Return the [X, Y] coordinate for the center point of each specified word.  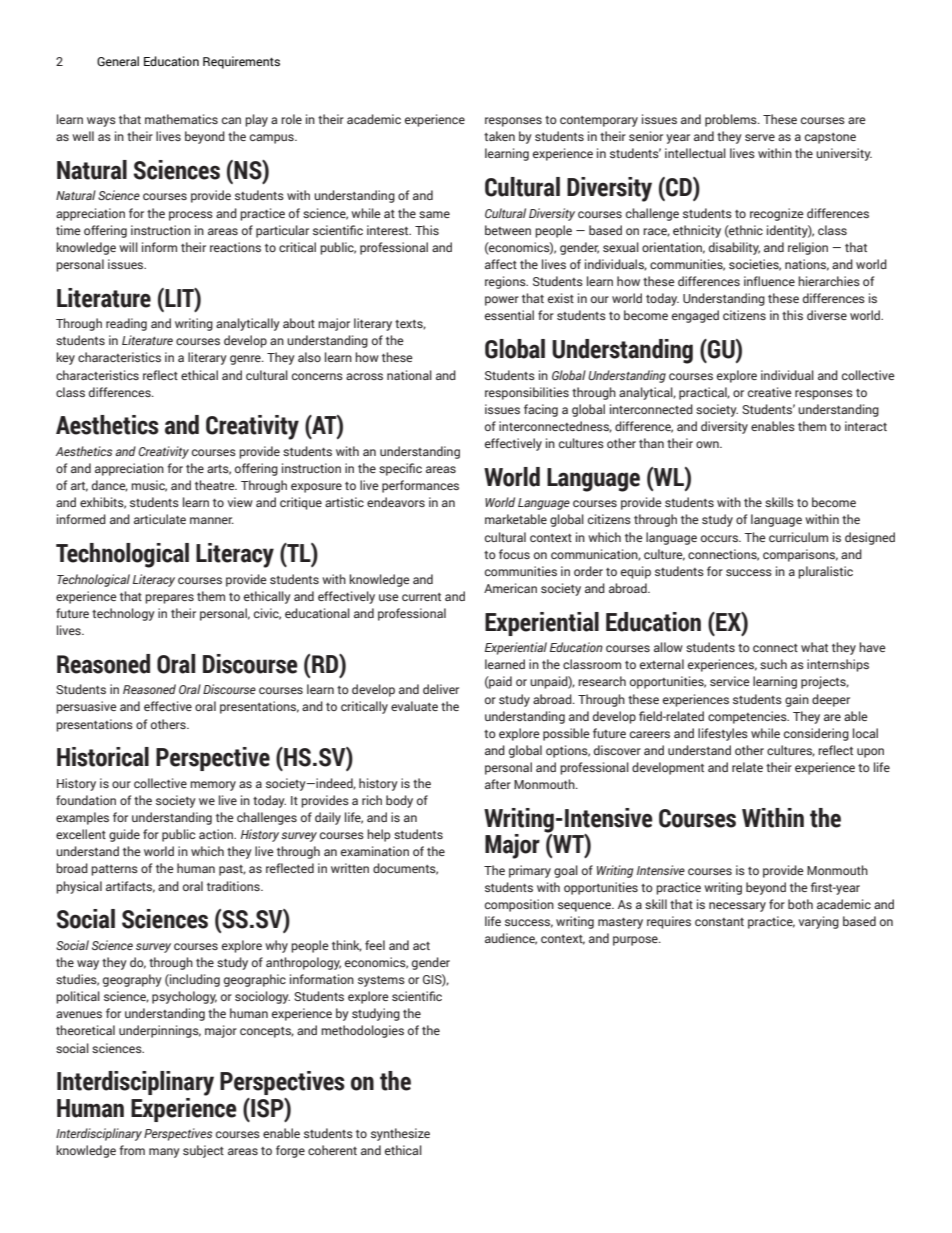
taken [499, 136]
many [164, 1153]
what [814, 647]
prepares [169, 599]
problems [732, 120]
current [421, 597]
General [118, 61]
